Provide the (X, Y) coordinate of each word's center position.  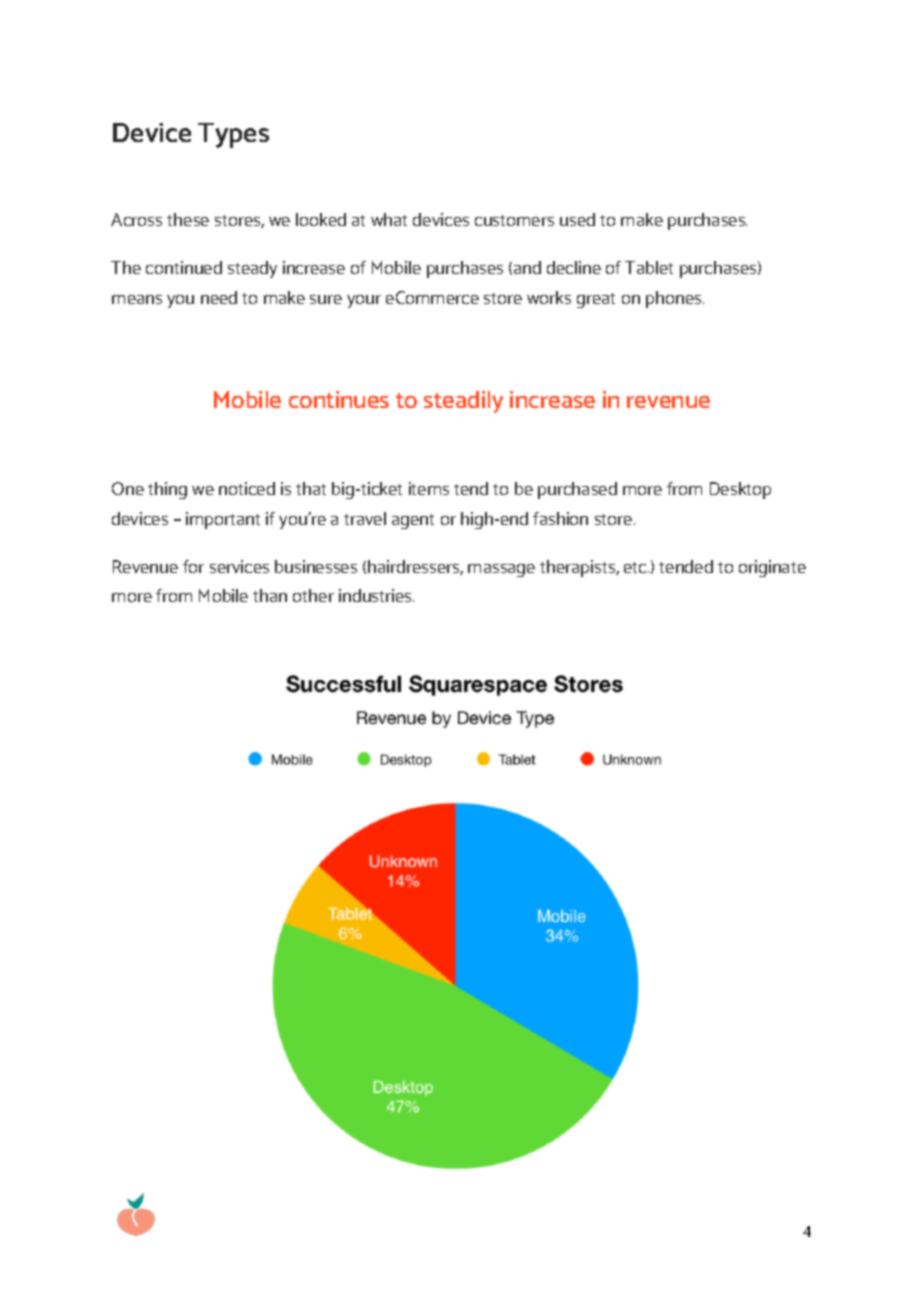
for (193, 566)
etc (636, 567)
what (389, 219)
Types (233, 135)
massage (501, 570)
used (577, 219)
